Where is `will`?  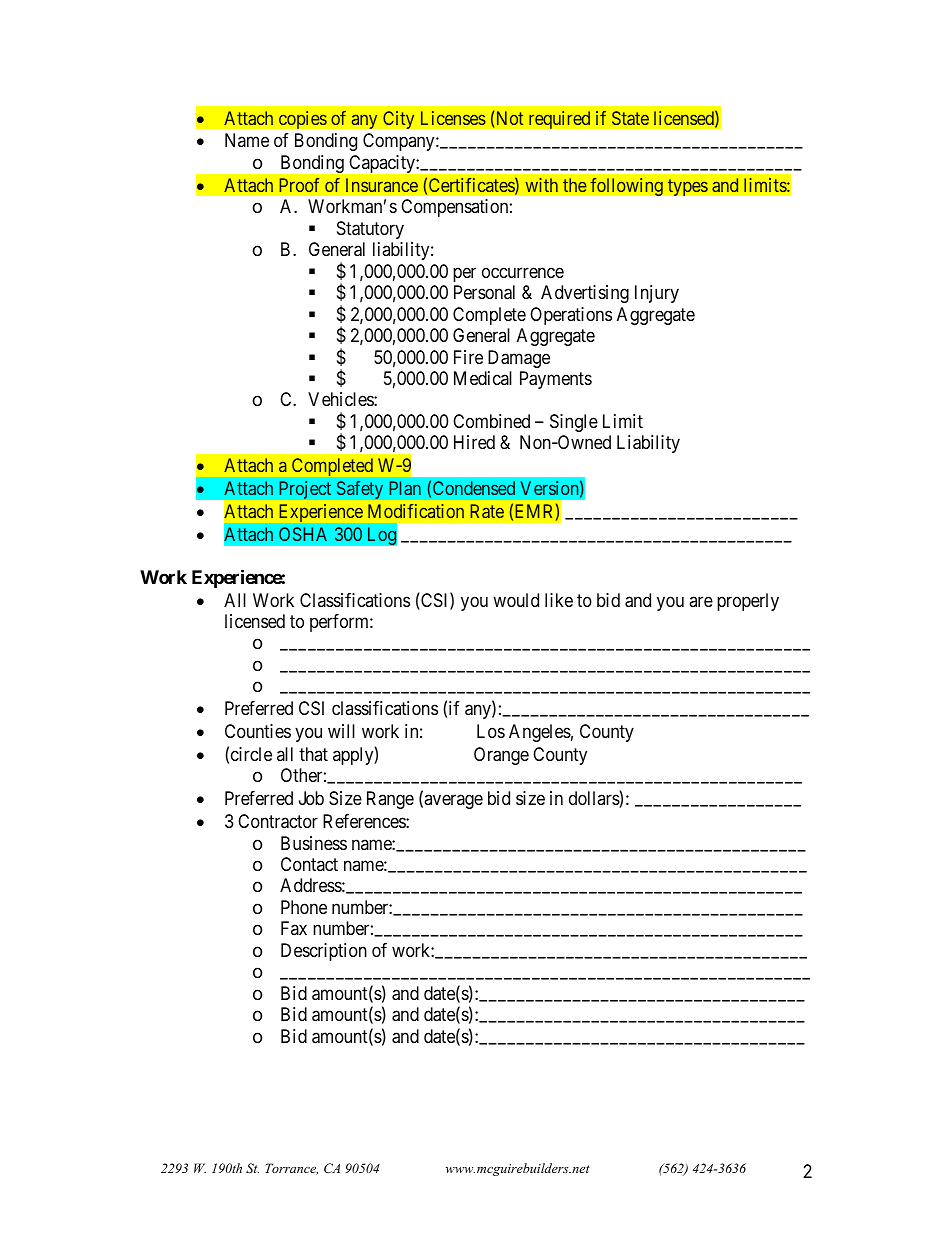
will is located at coordinates (341, 731).
